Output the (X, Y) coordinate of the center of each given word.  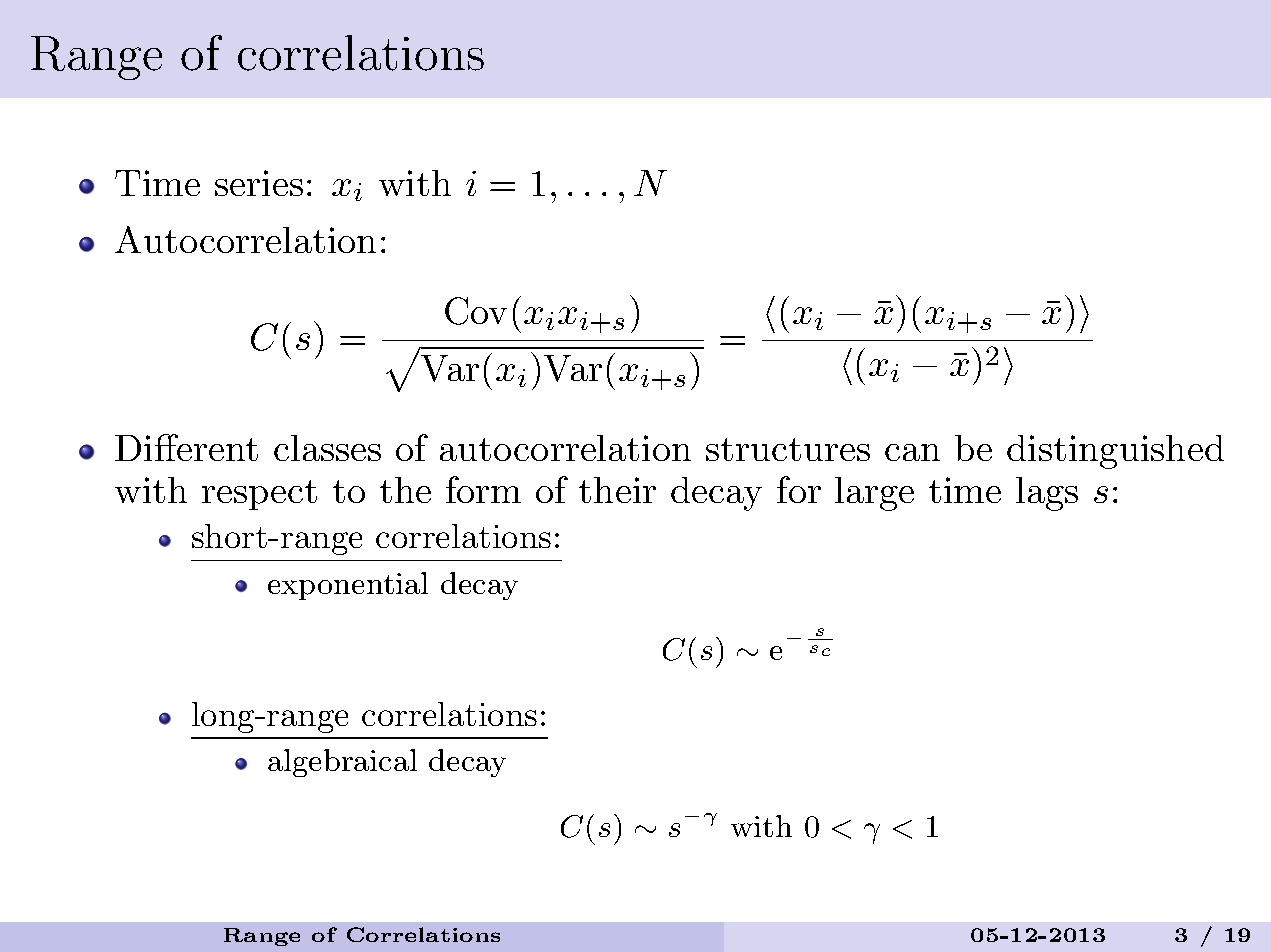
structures (788, 449)
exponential (348, 586)
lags (1047, 494)
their (617, 490)
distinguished (1115, 452)
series (259, 183)
